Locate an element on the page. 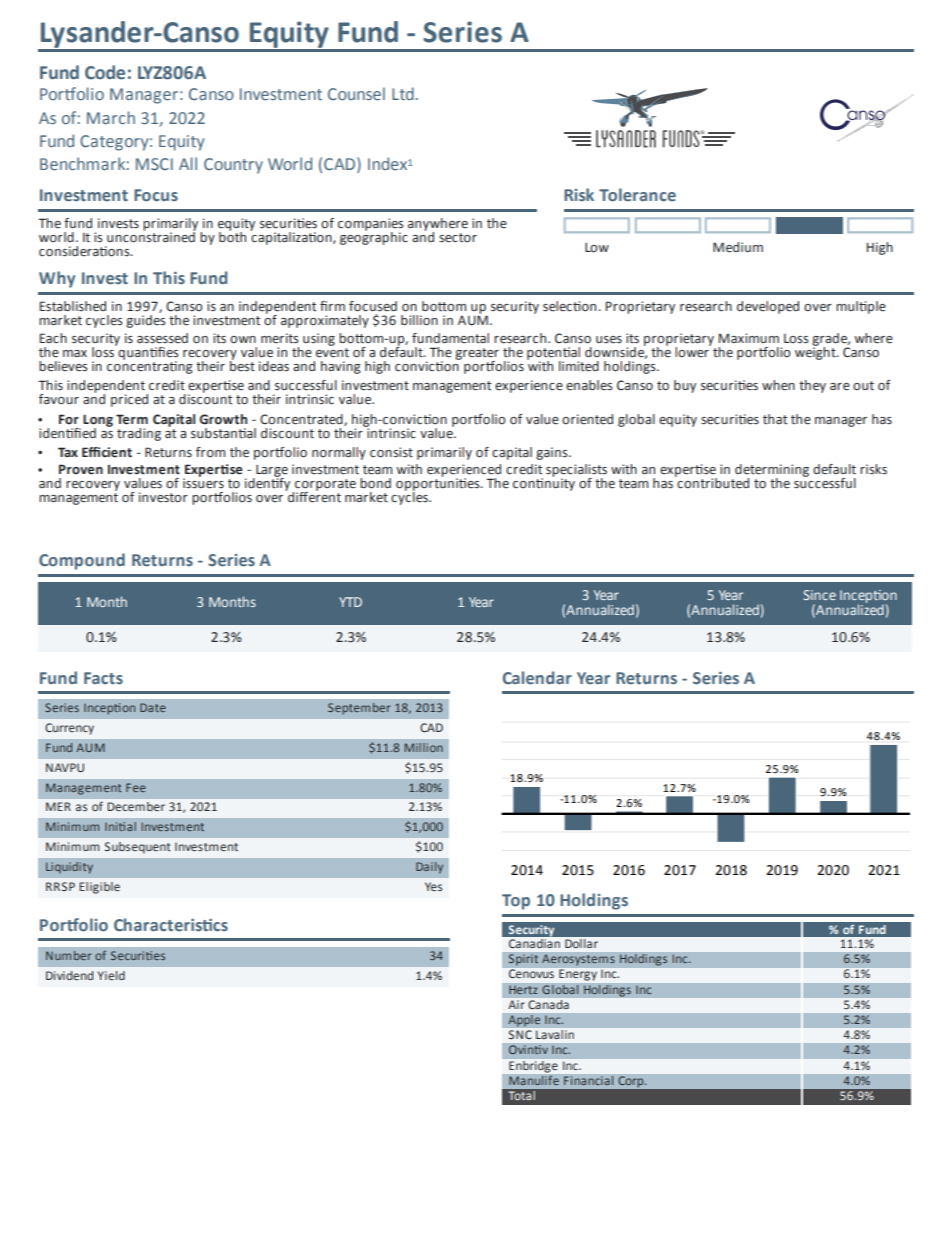  March is located at coordinates (111, 117).
